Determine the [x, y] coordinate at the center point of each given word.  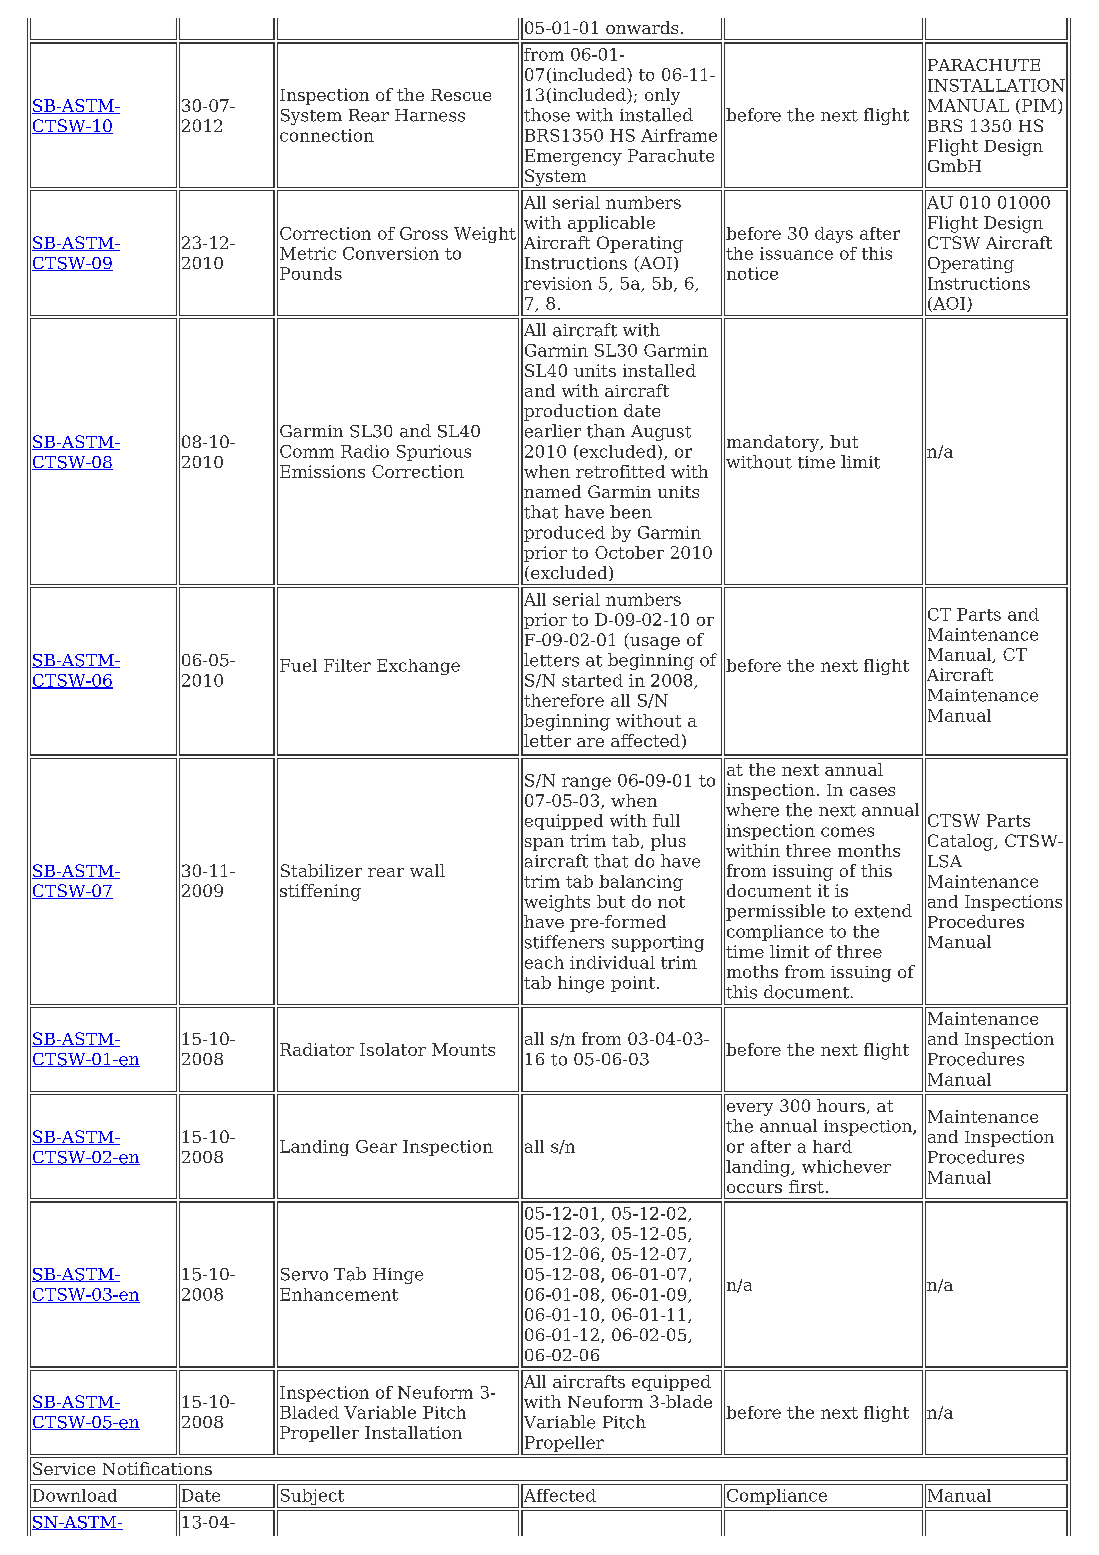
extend [883, 911]
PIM [1040, 106]
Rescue [461, 95]
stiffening [320, 892]
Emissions [322, 471]
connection [327, 135]
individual [612, 962]
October [629, 552]
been [631, 512]
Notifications [157, 1468]
